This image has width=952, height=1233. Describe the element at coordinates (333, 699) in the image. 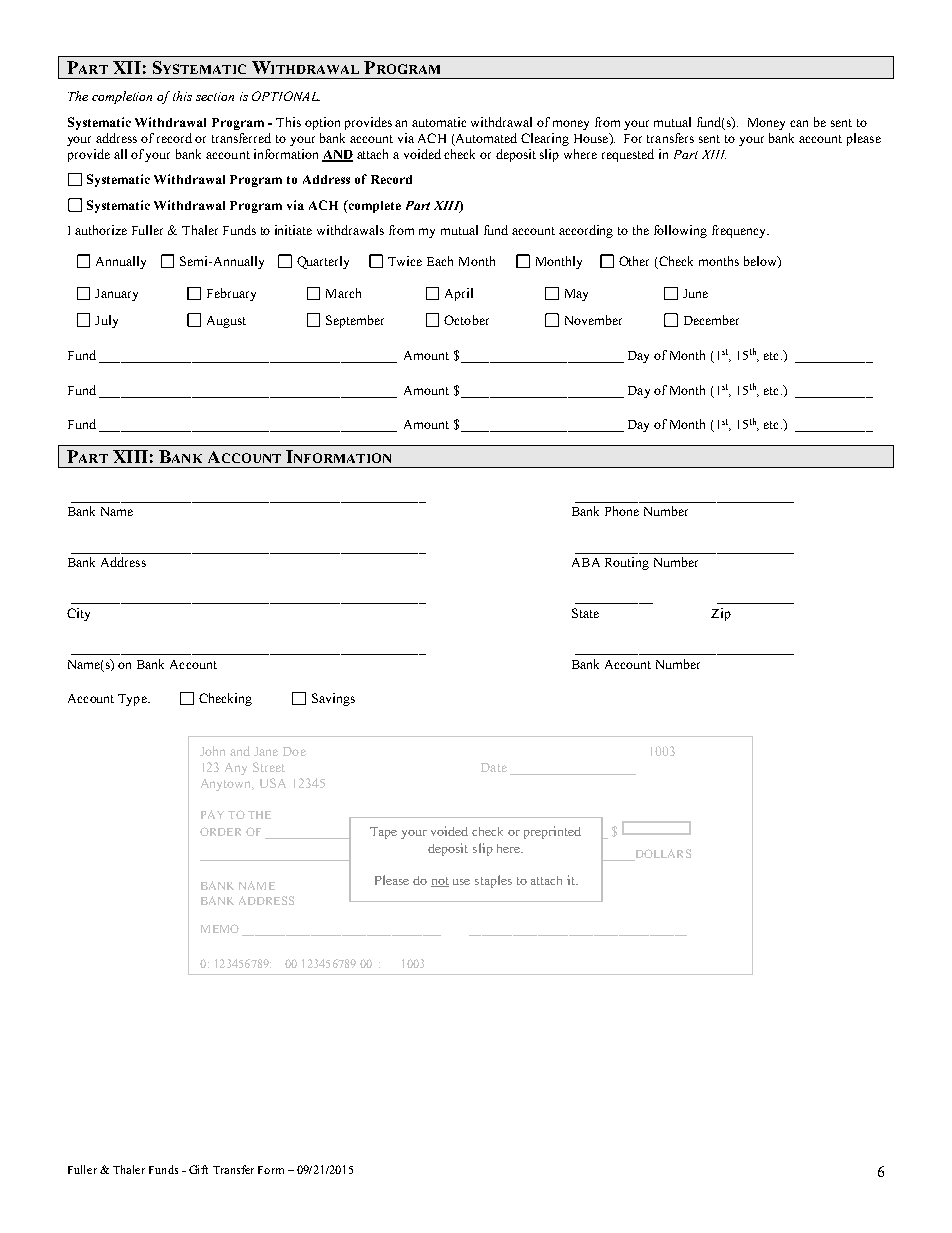

I see `Savings` at that location.
